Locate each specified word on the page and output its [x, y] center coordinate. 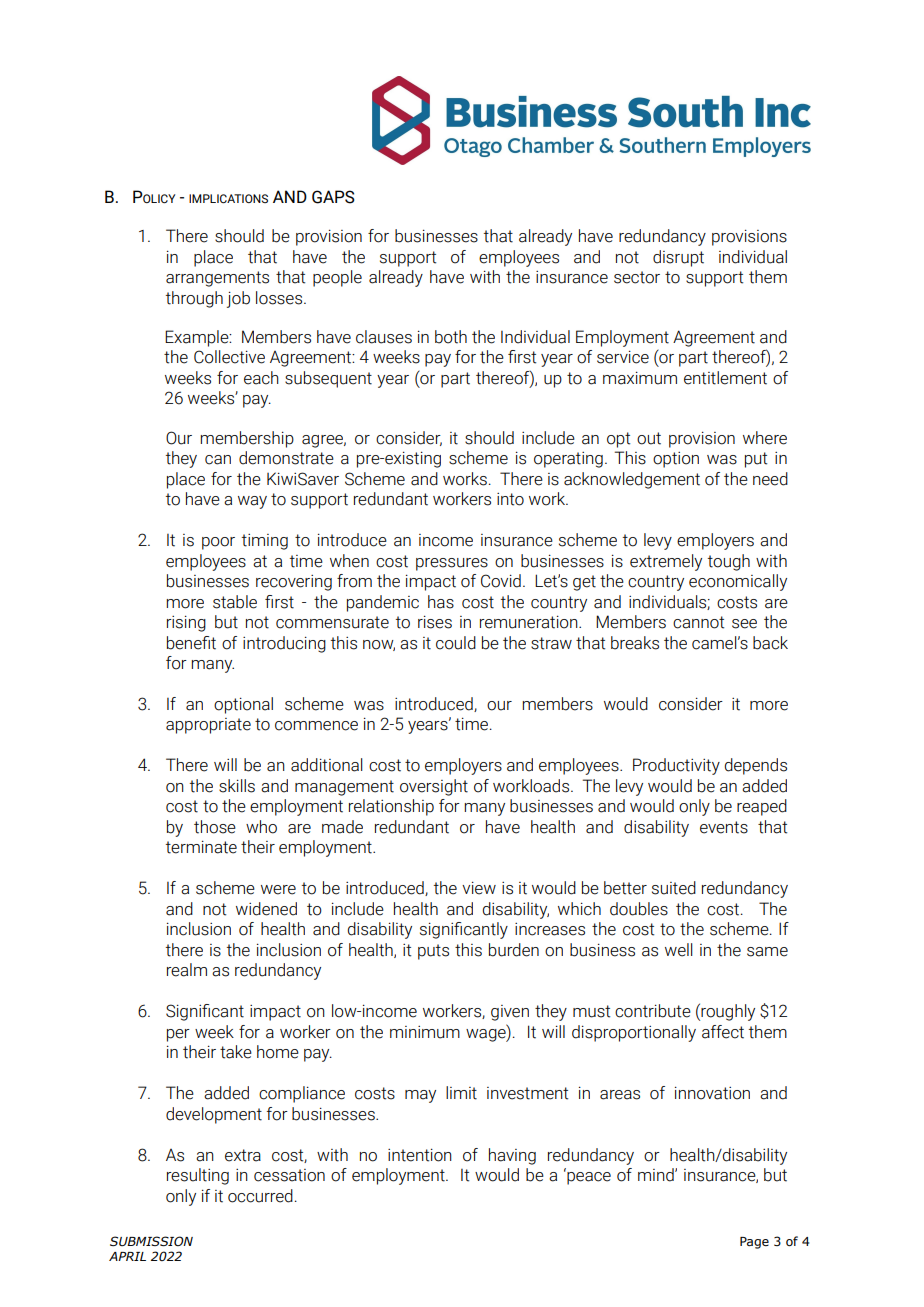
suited [674, 888]
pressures [452, 564]
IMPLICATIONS [228, 198]
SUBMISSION [151, 1241]
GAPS [333, 197]
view [479, 888]
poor [218, 543]
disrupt [678, 258]
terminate [201, 847]
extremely [666, 562]
